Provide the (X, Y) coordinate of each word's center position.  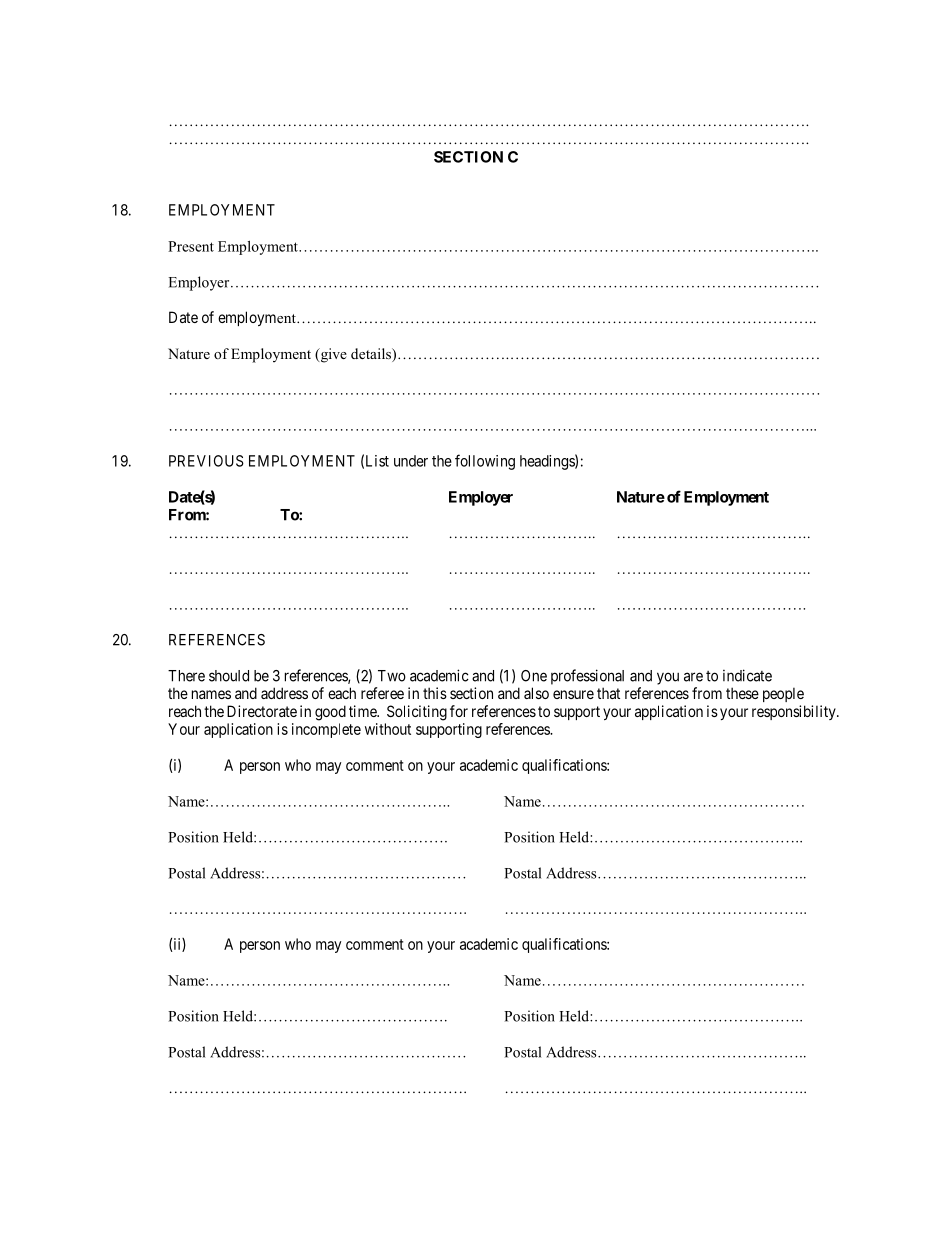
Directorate (262, 711)
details (372, 355)
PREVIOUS (206, 461)
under (411, 461)
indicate (747, 675)
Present (191, 246)
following (485, 462)
